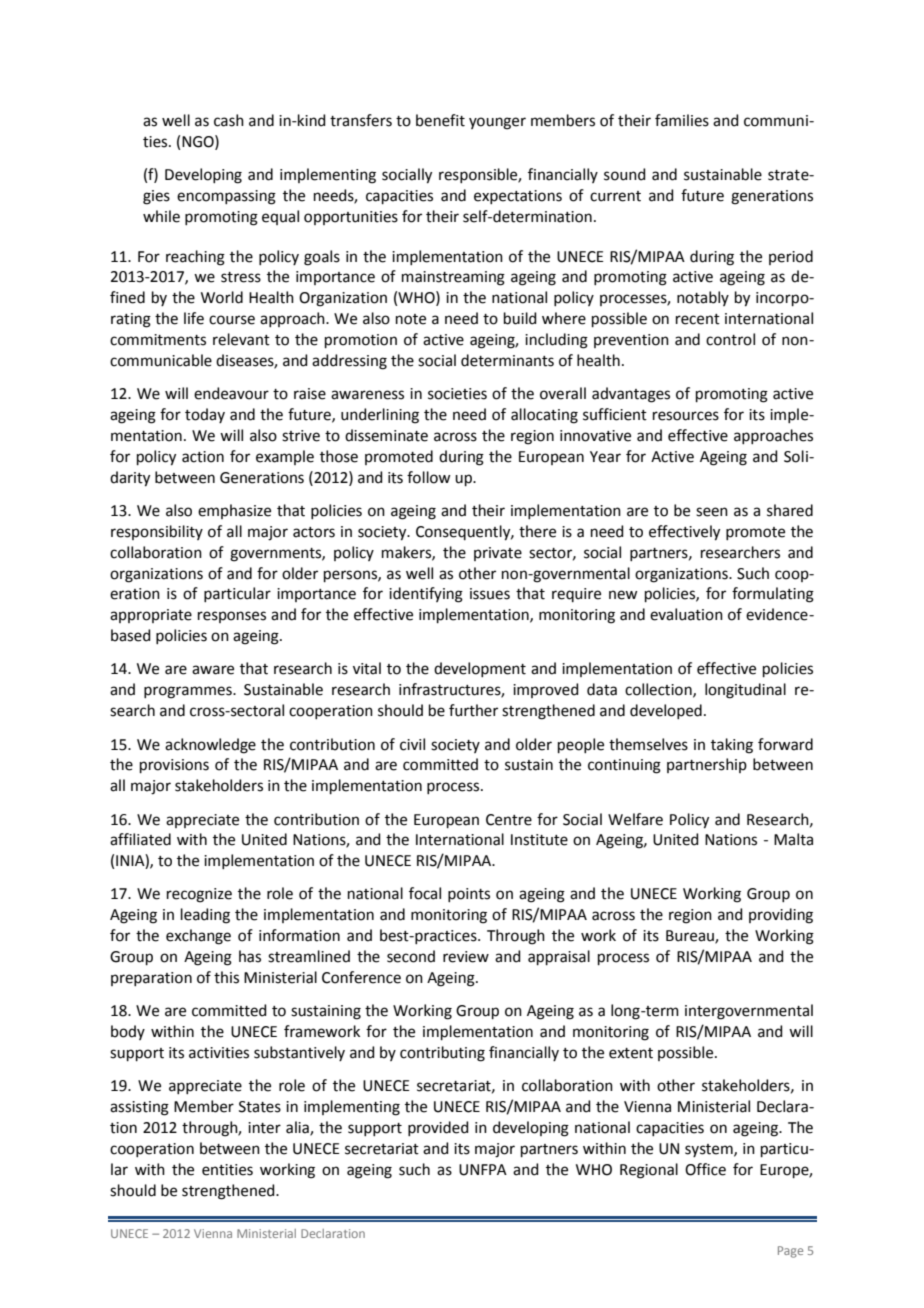 This screenshot has width=924, height=1308. What do you see at coordinates (232, 617) in the screenshot?
I see `responses` at bounding box center [232, 617].
